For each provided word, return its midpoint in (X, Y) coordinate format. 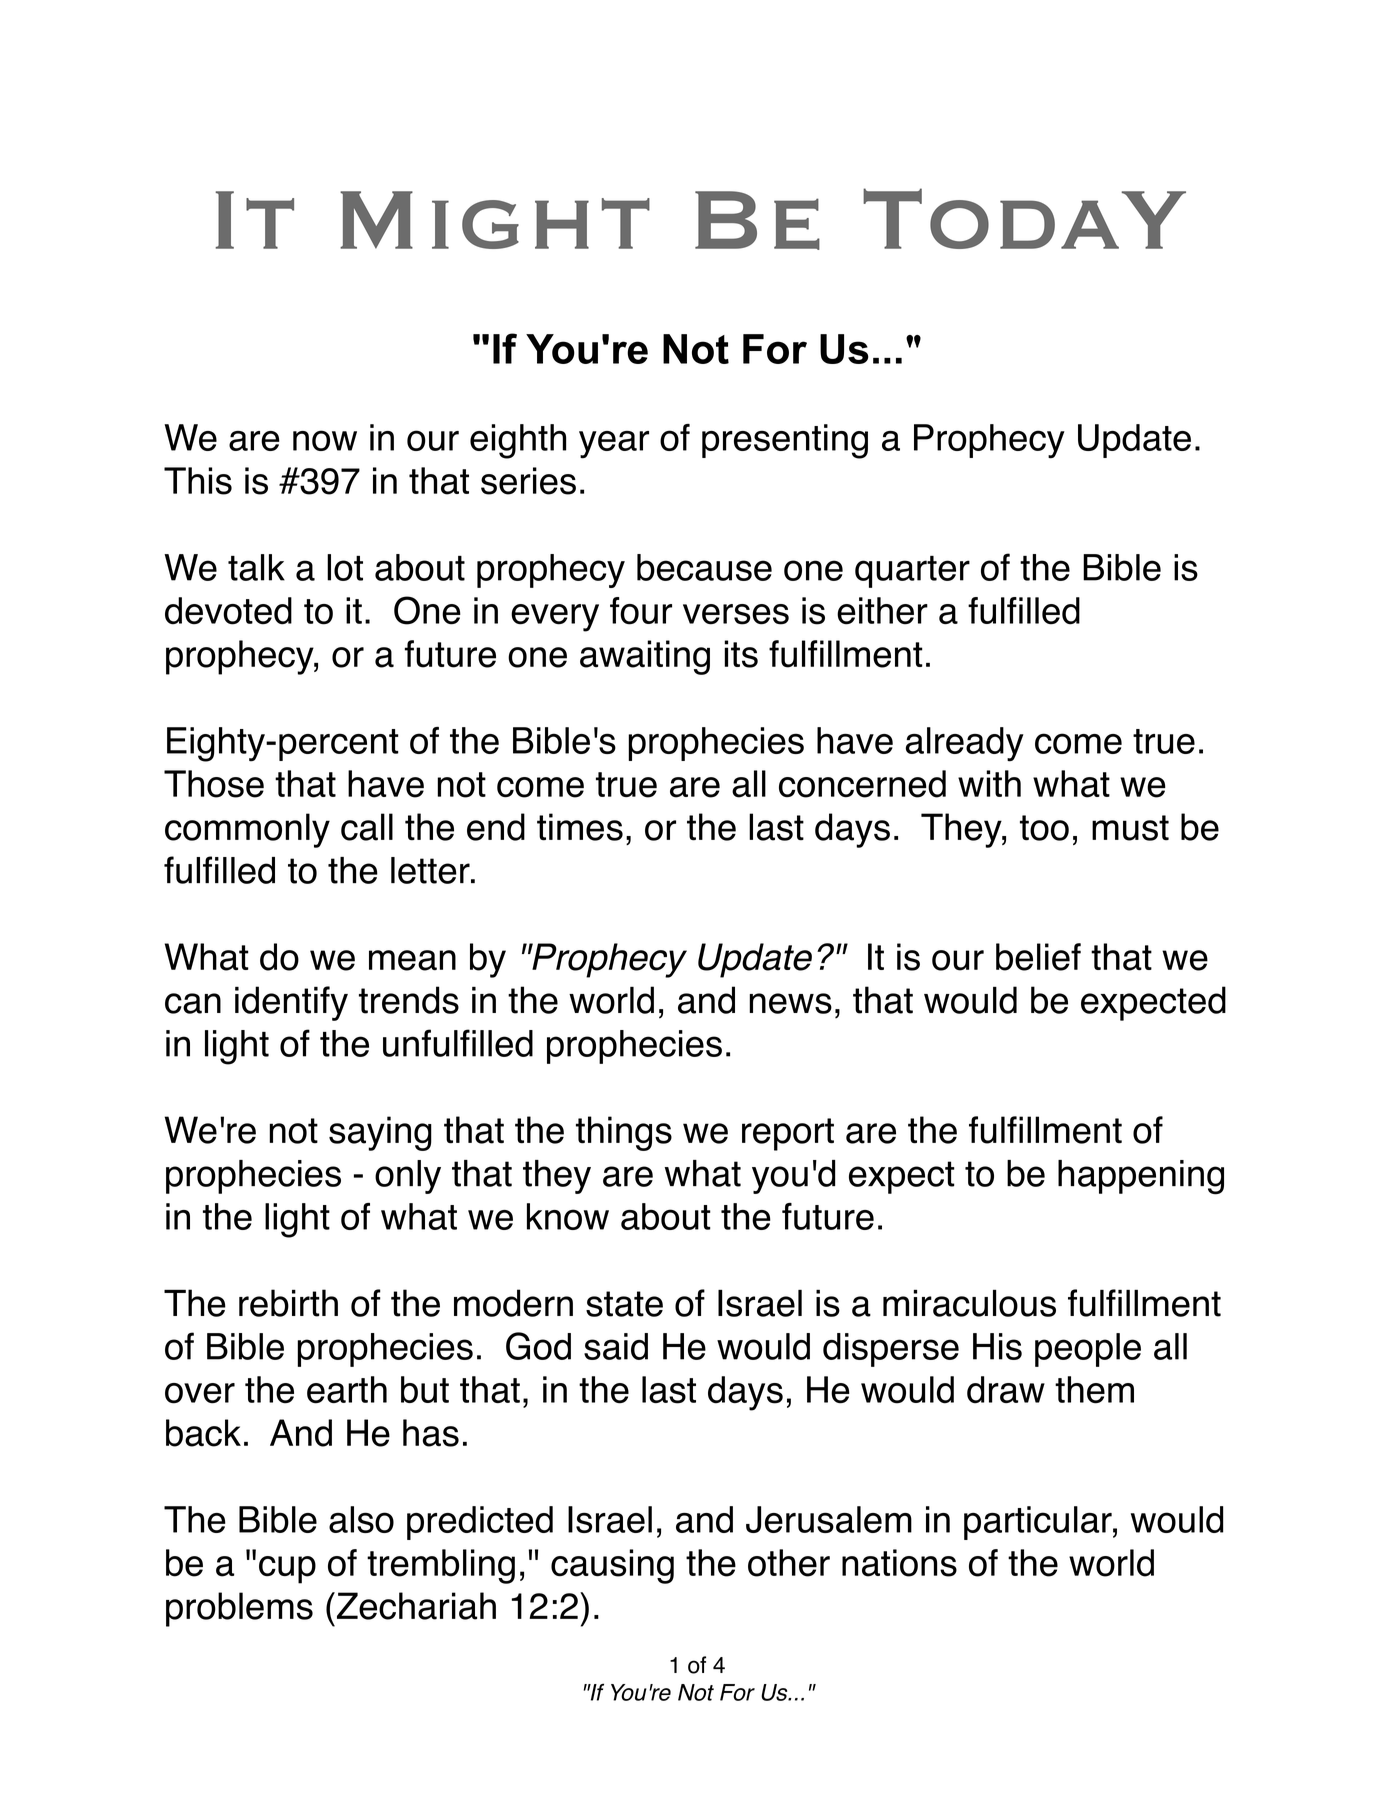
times (580, 827)
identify (291, 1003)
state (624, 1304)
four (641, 611)
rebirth (288, 1303)
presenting (785, 441)
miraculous (969, 1303)
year (614, 445)
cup (287, 1570)
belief (1038, 957)
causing (612, 1566)
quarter (912, 572)
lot (345, 567)
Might (495, 220)
